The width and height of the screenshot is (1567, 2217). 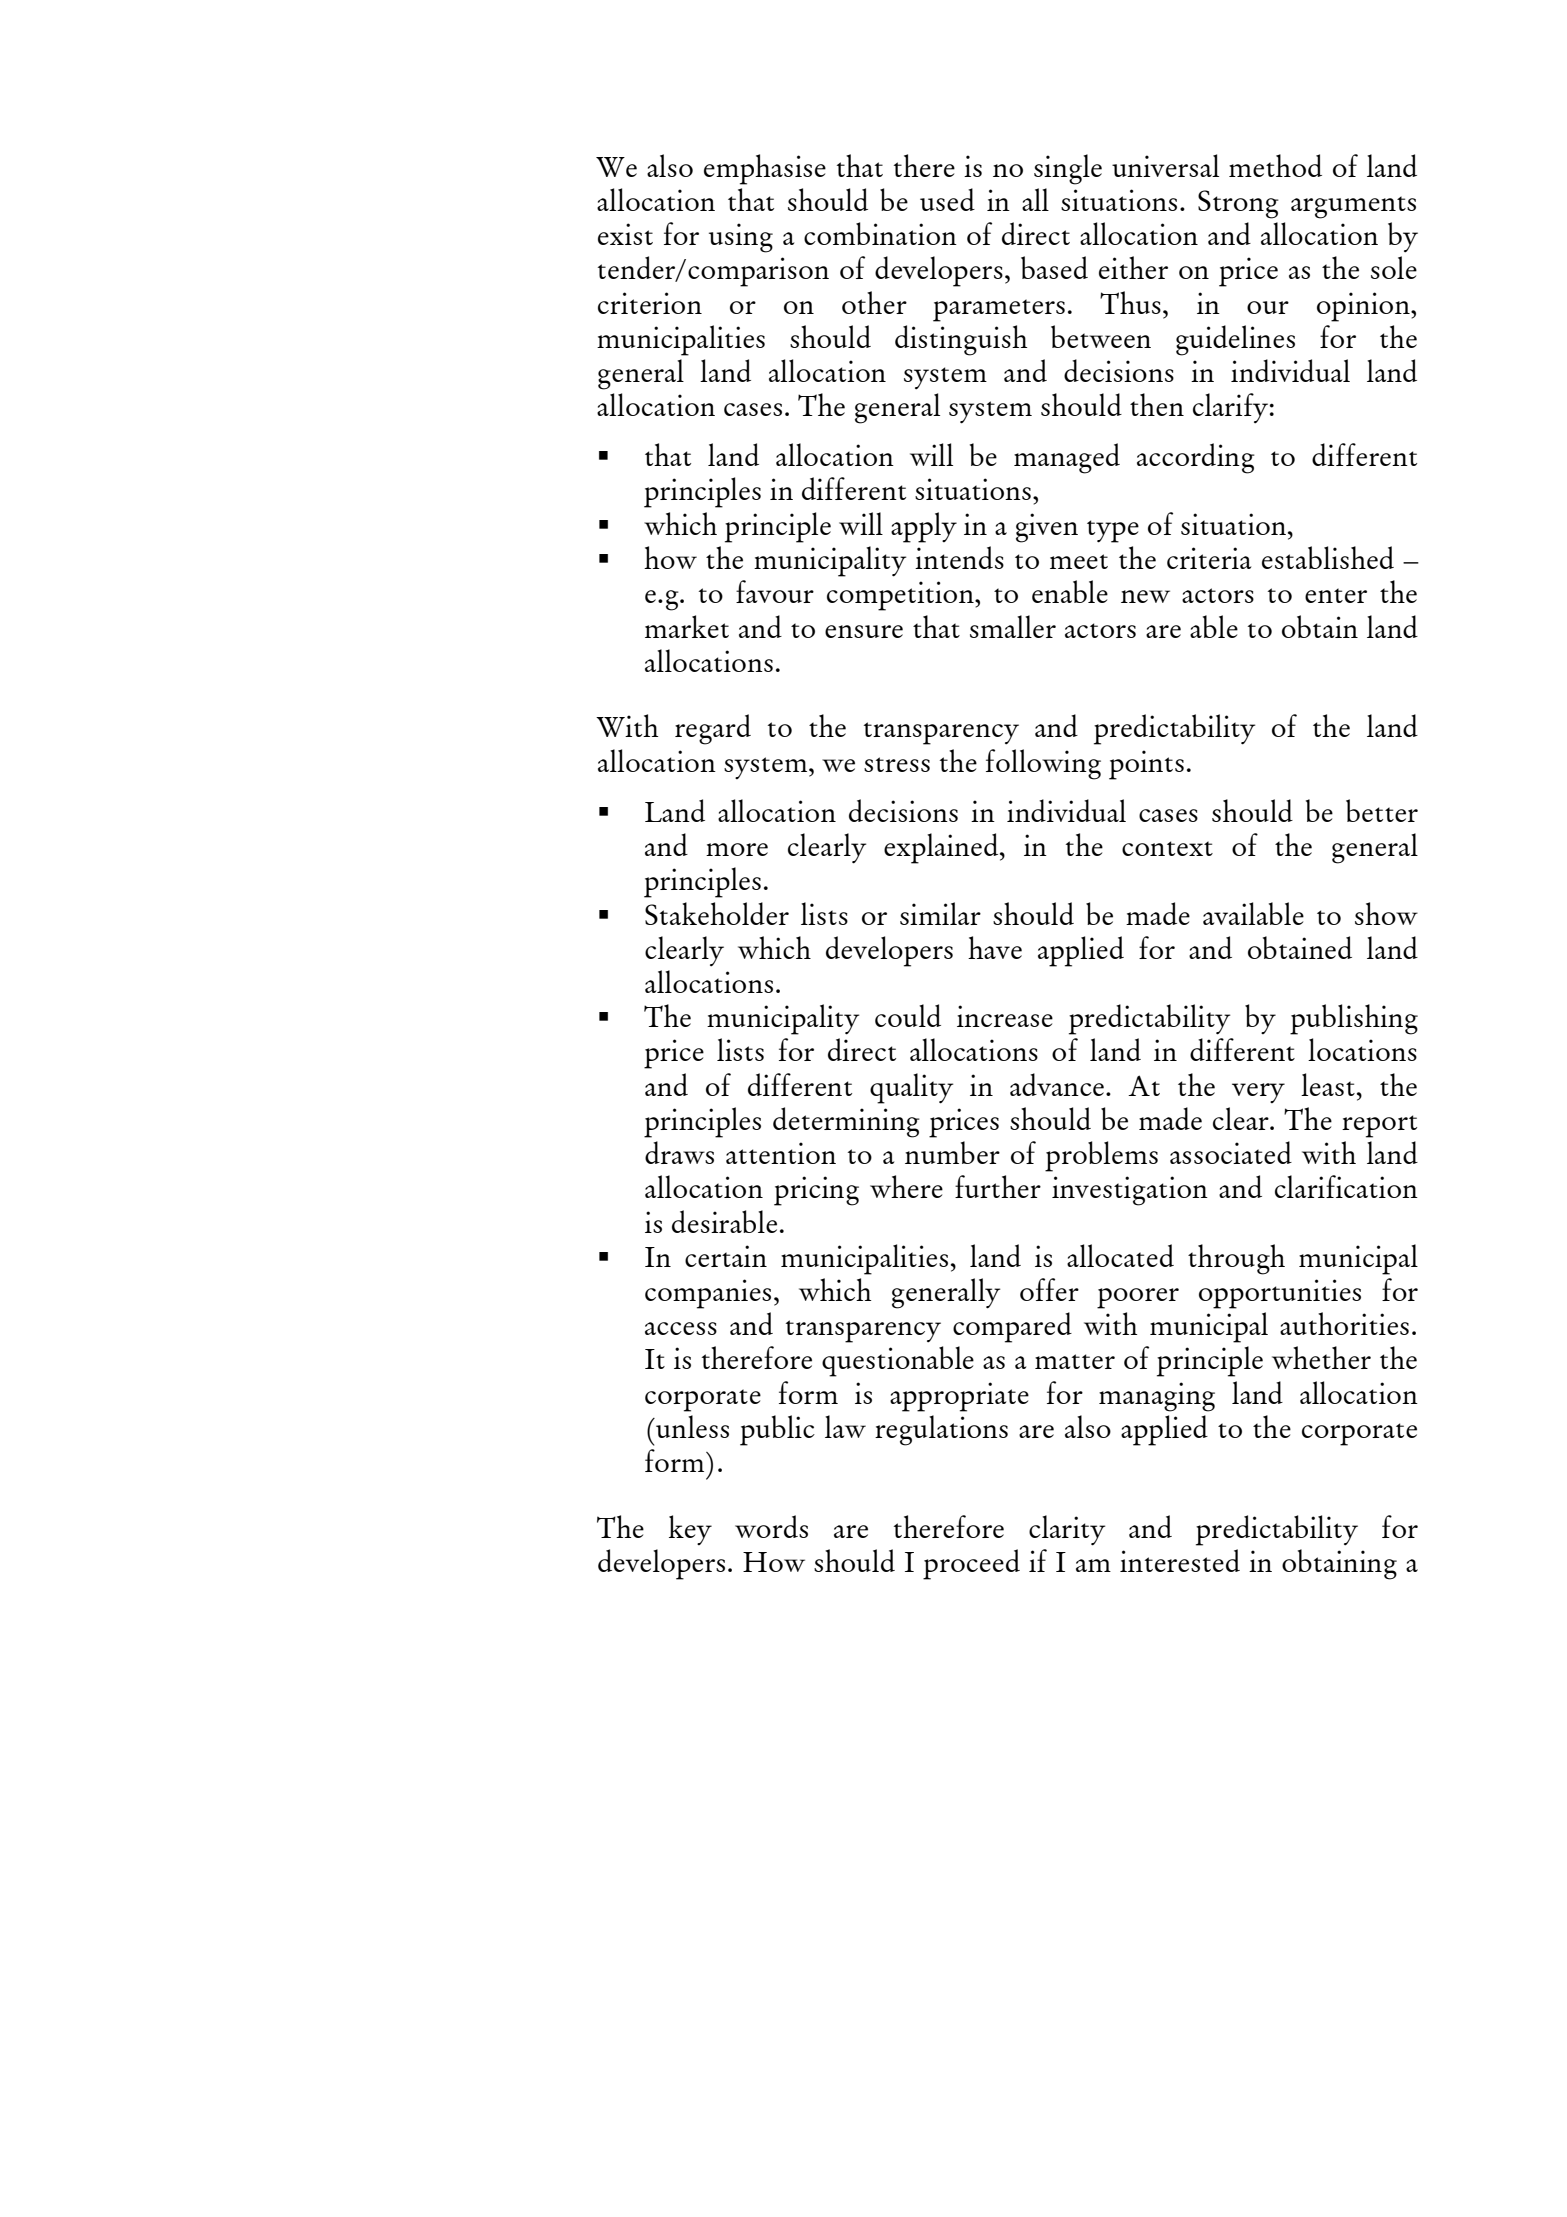 I want to click on market, so click(x=687, y=626).
